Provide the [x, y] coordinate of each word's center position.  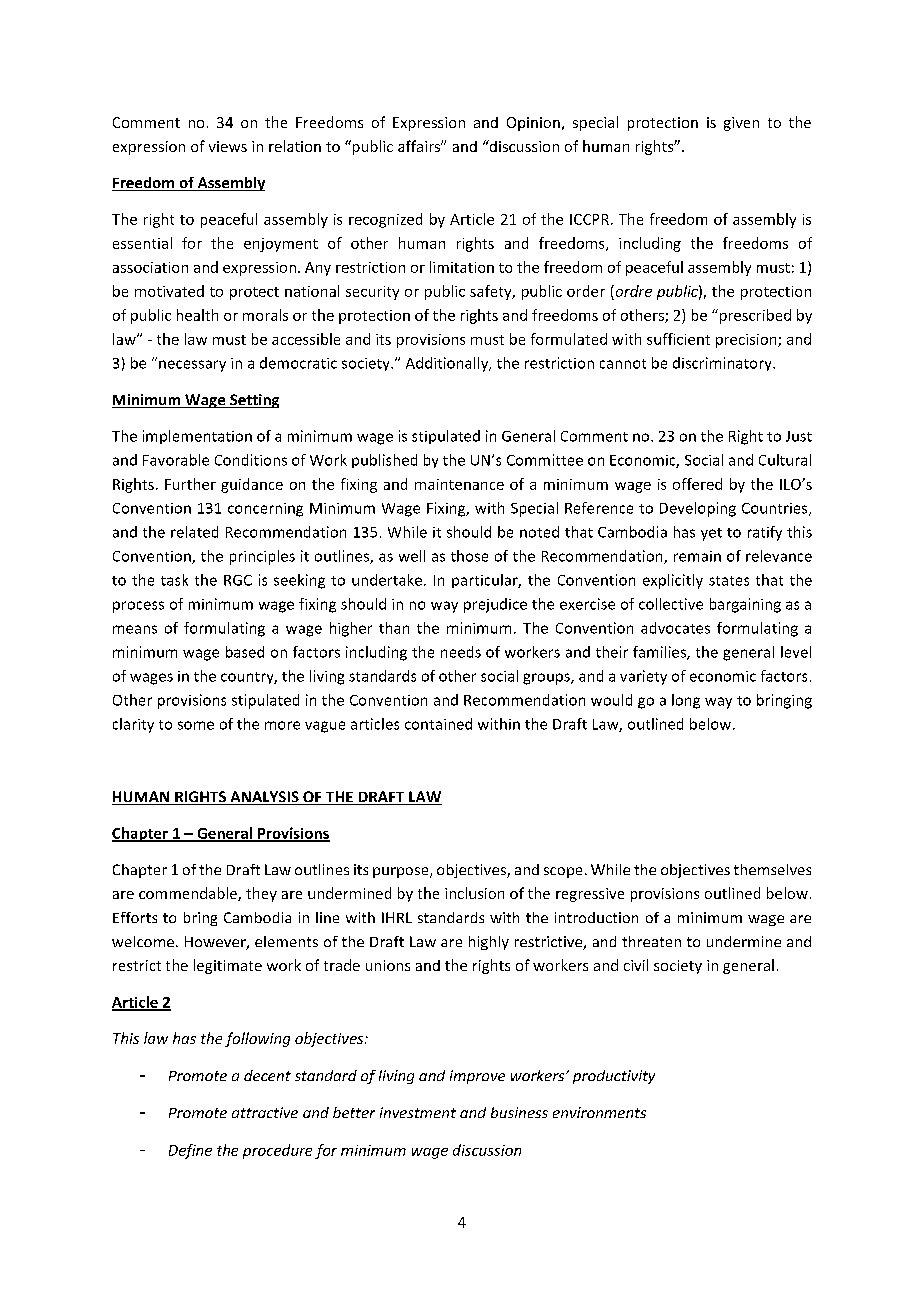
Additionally [448, 364]
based [245, 652]
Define [190, 1151]
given [741, 124]
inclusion [474, 893]
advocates [675, 628]
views [228, 146]
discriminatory [723, 364]
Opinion [533, 124]
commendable [189, 894]
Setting [253, 401]
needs [461, 652]
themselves [772, 869]
